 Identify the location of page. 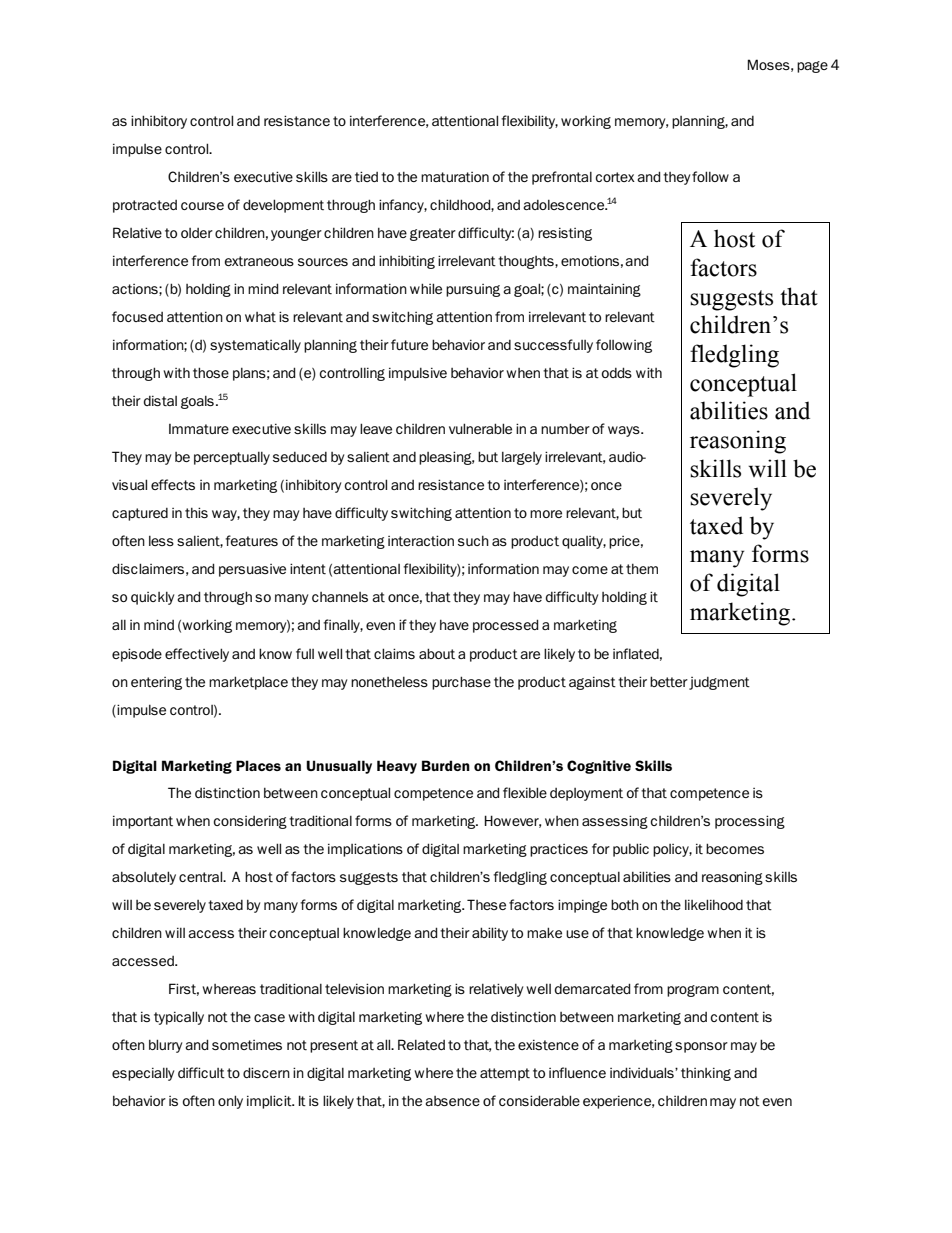
(812, 67).
